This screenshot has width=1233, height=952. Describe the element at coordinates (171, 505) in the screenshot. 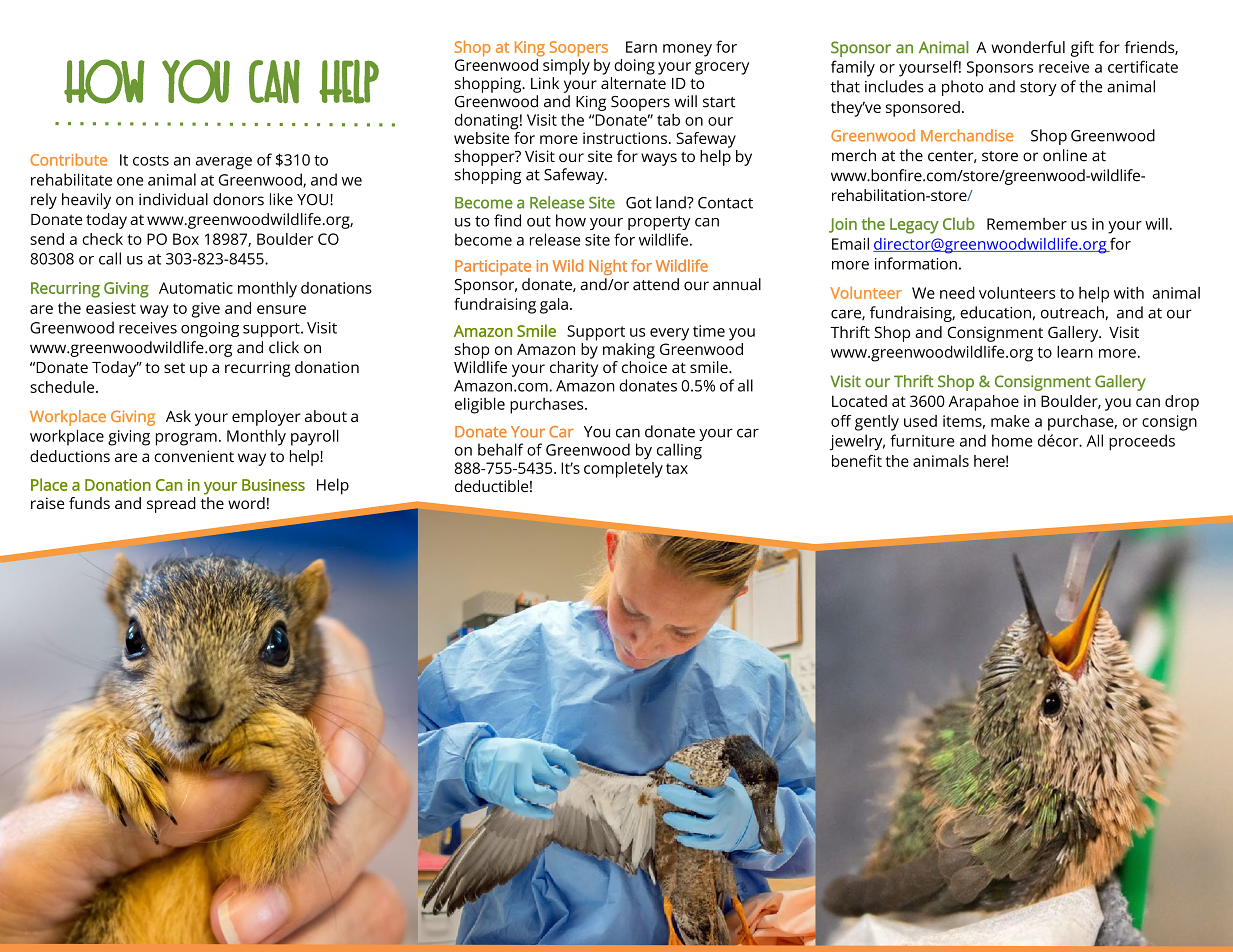

I see `spread` at that location.
